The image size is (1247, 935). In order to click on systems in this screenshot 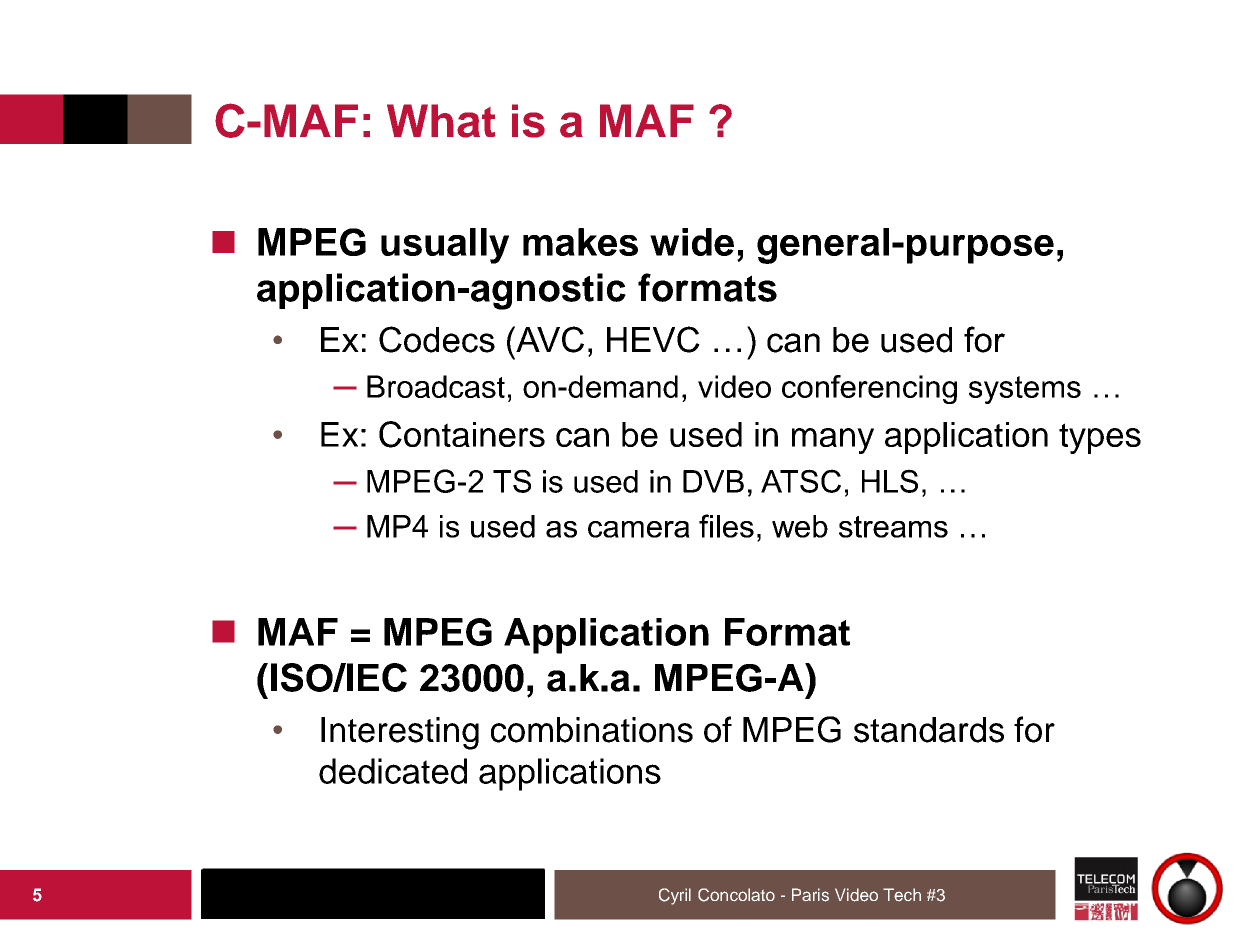, I will do `click(1025, 390)`.
